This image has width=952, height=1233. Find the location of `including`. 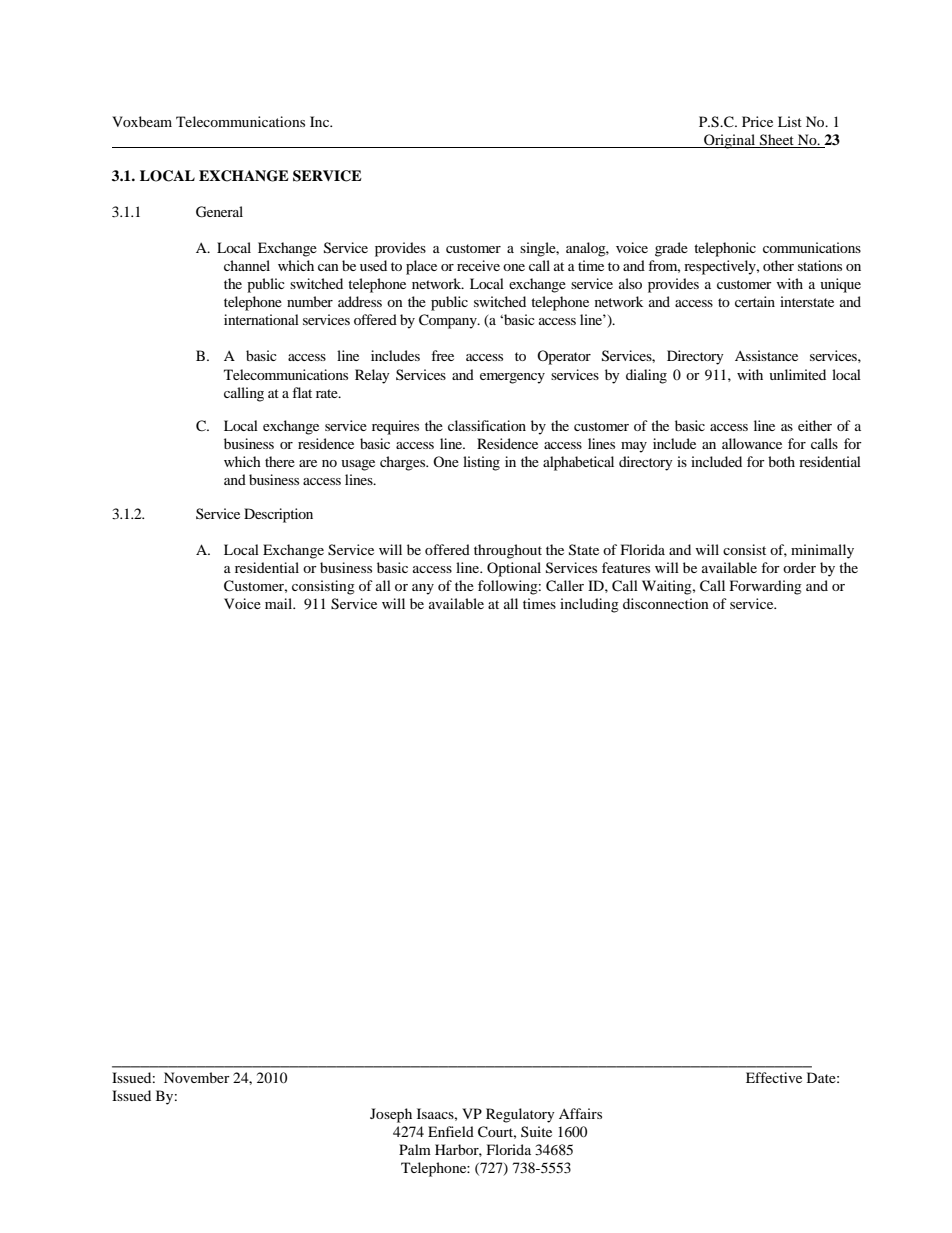

including is located at coordinates (589, 605).
